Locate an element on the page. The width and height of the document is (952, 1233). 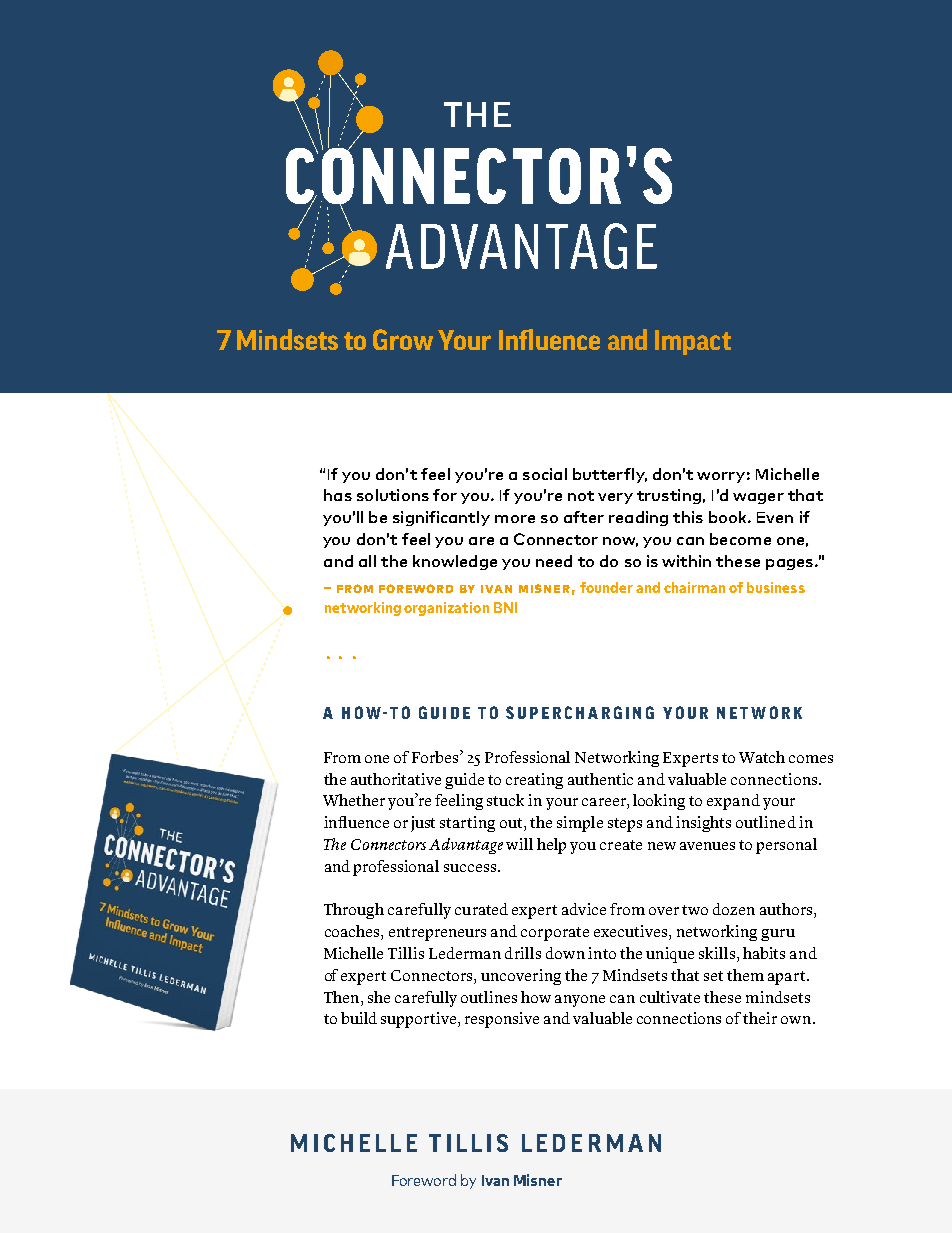
Watch is located at coordinates (762, 757).
